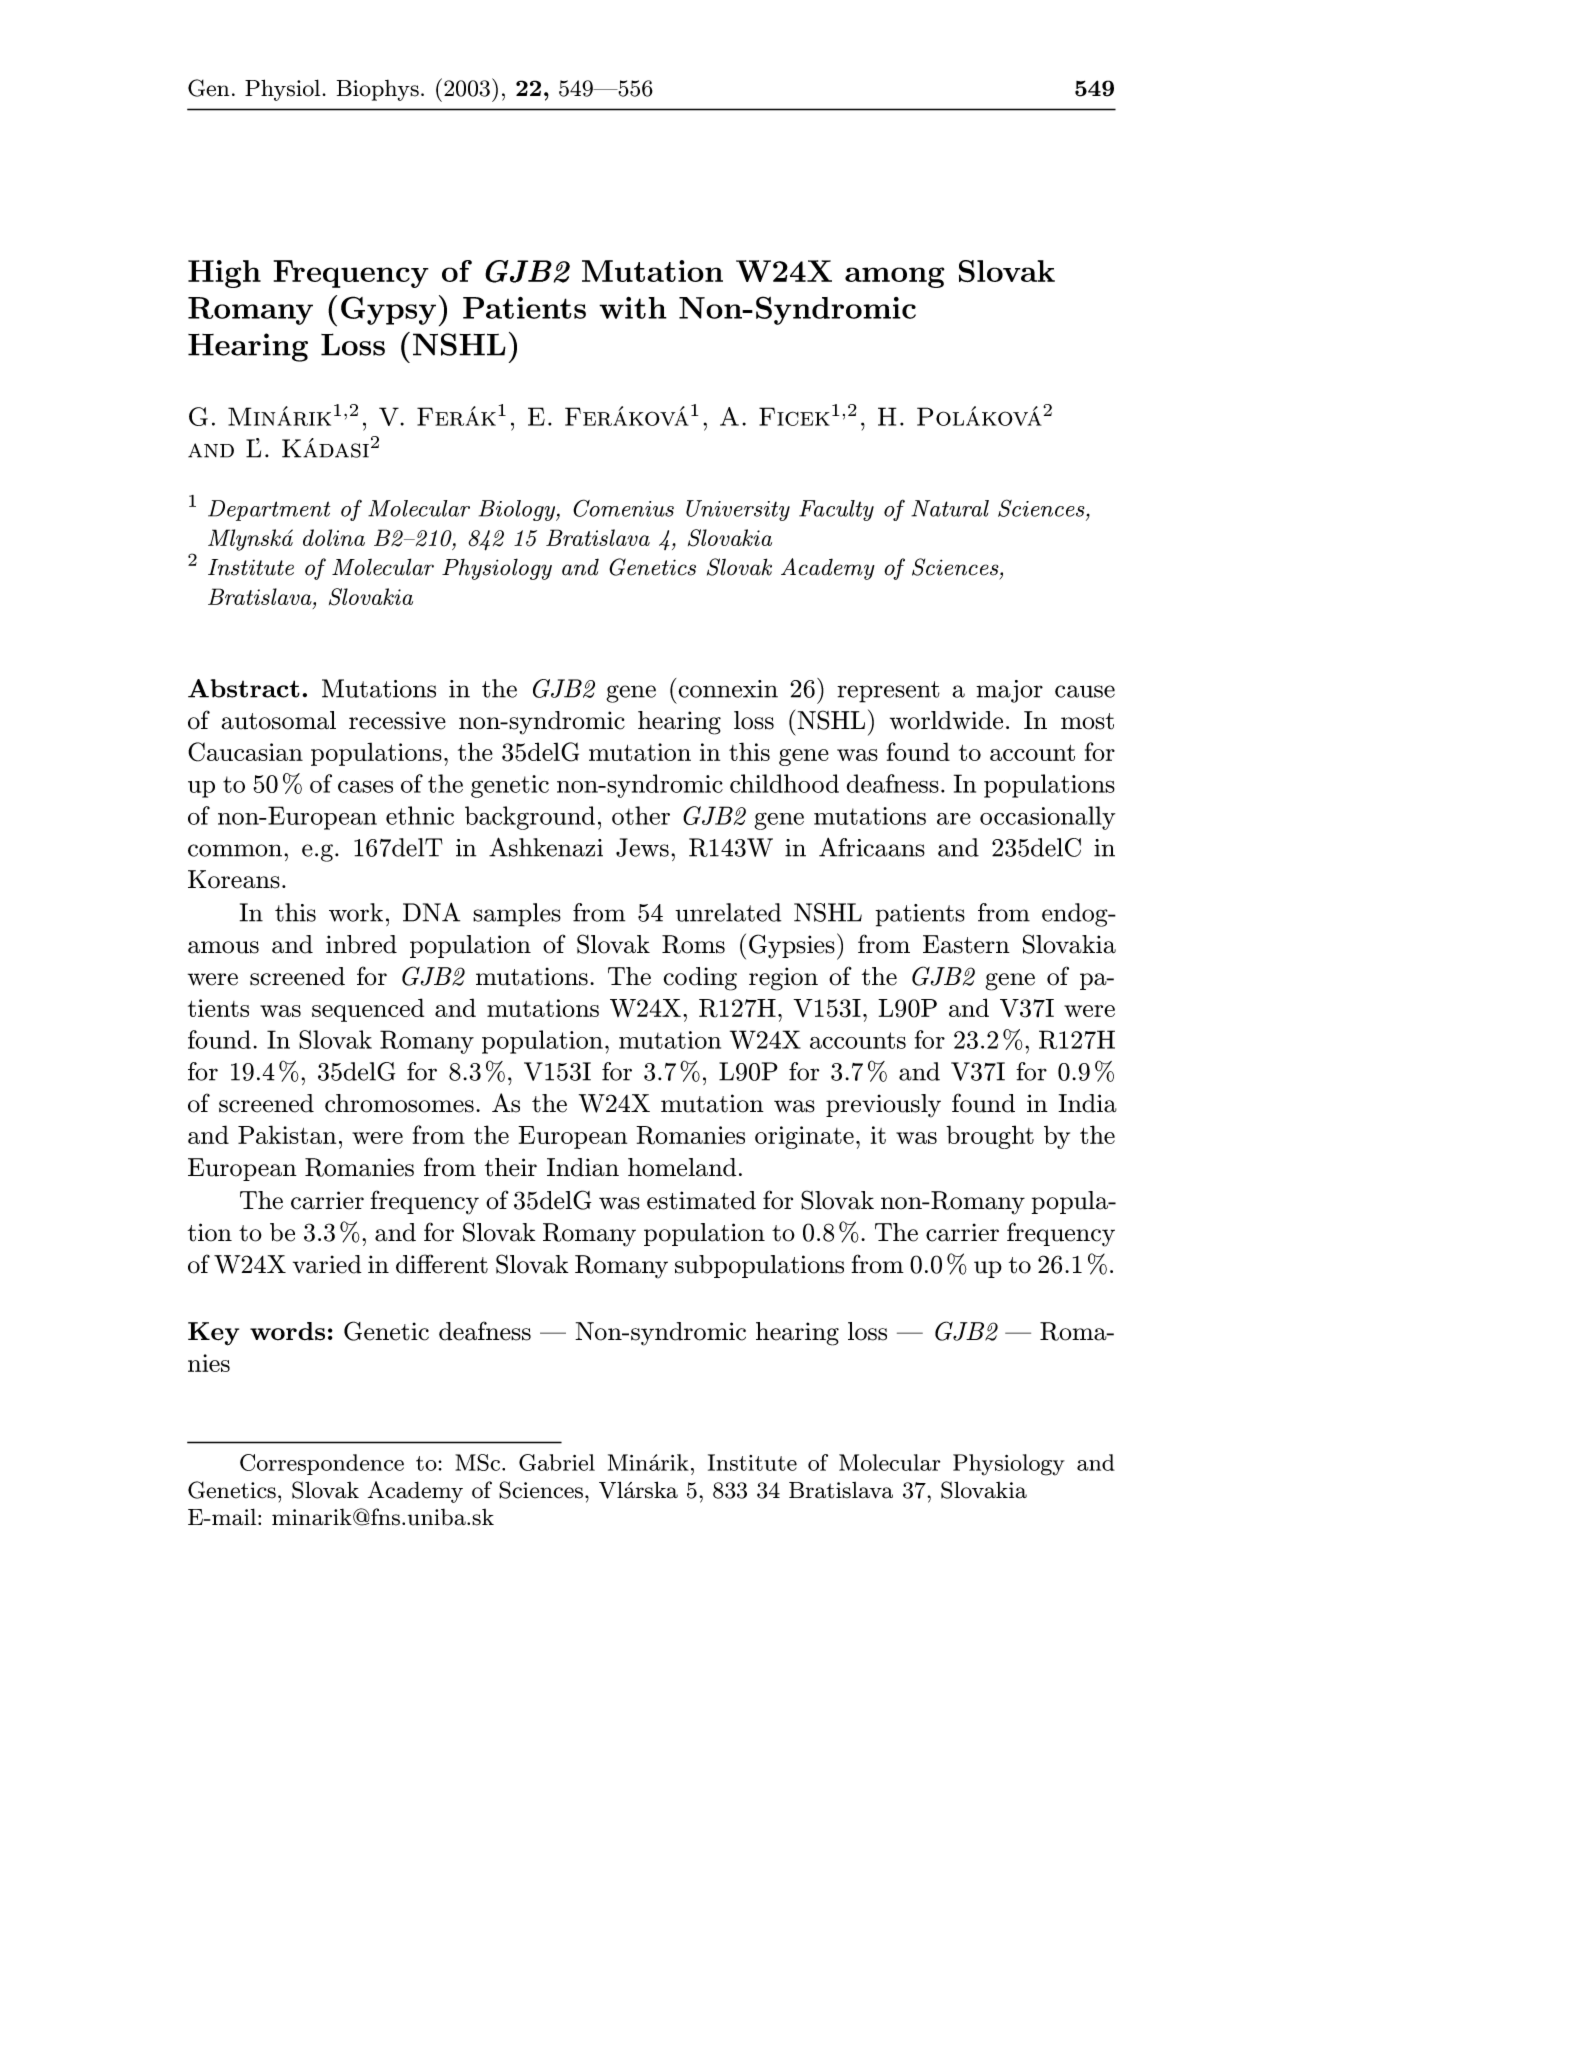 The height and width of the screenshot is (2057, 1590). Describe the element at coordinates (287, 1331) in the screenshot. I see `words` at that location.
